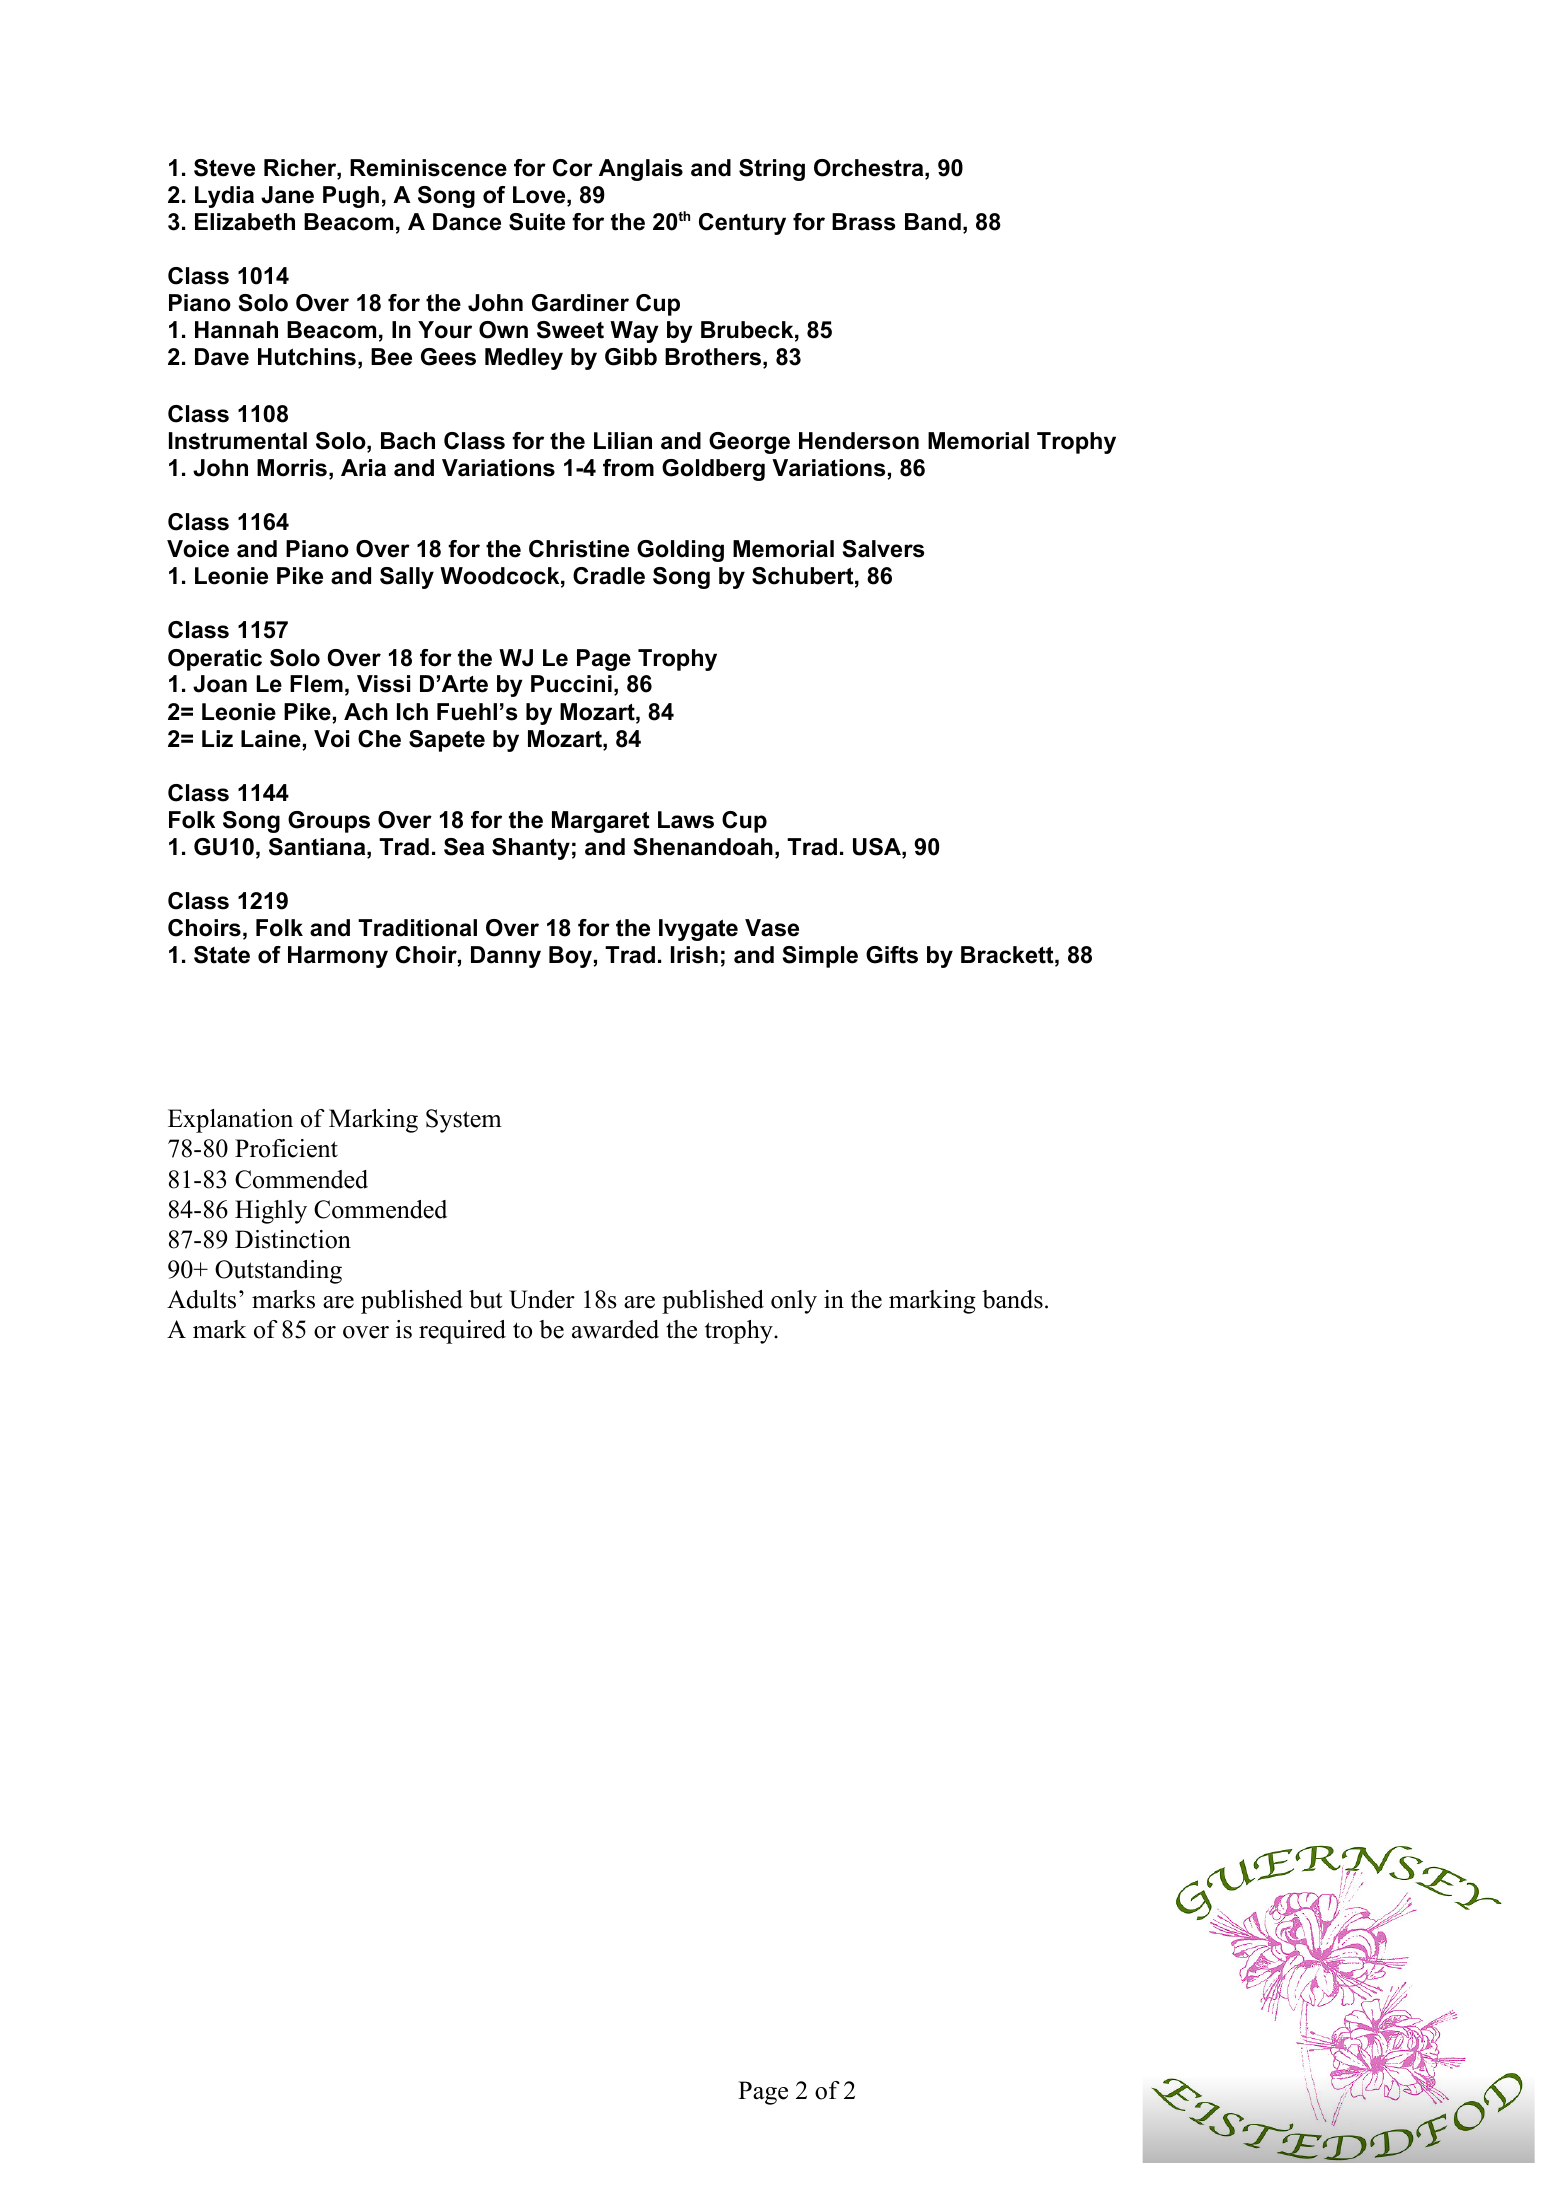 Image resolution: width=1556 pixels, height=2200 pixels. What do you see at coordinates (338, 957) in the page?
I see `Harmony` at bounding box center [338, 957].
